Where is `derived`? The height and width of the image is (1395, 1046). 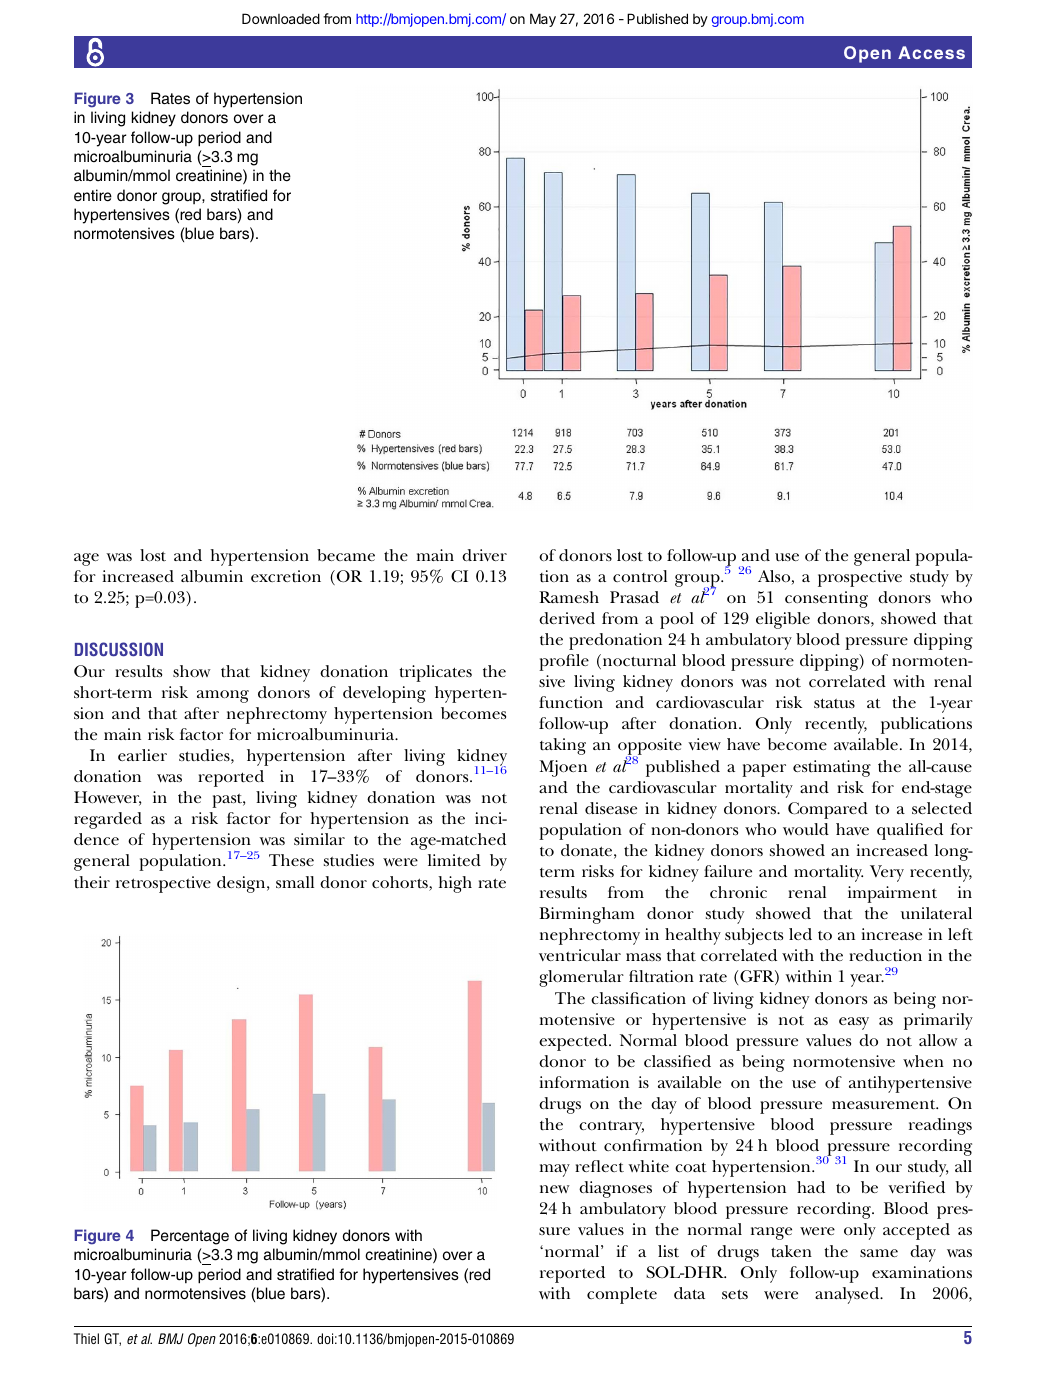 derived is located at coordinates (567, 618).
